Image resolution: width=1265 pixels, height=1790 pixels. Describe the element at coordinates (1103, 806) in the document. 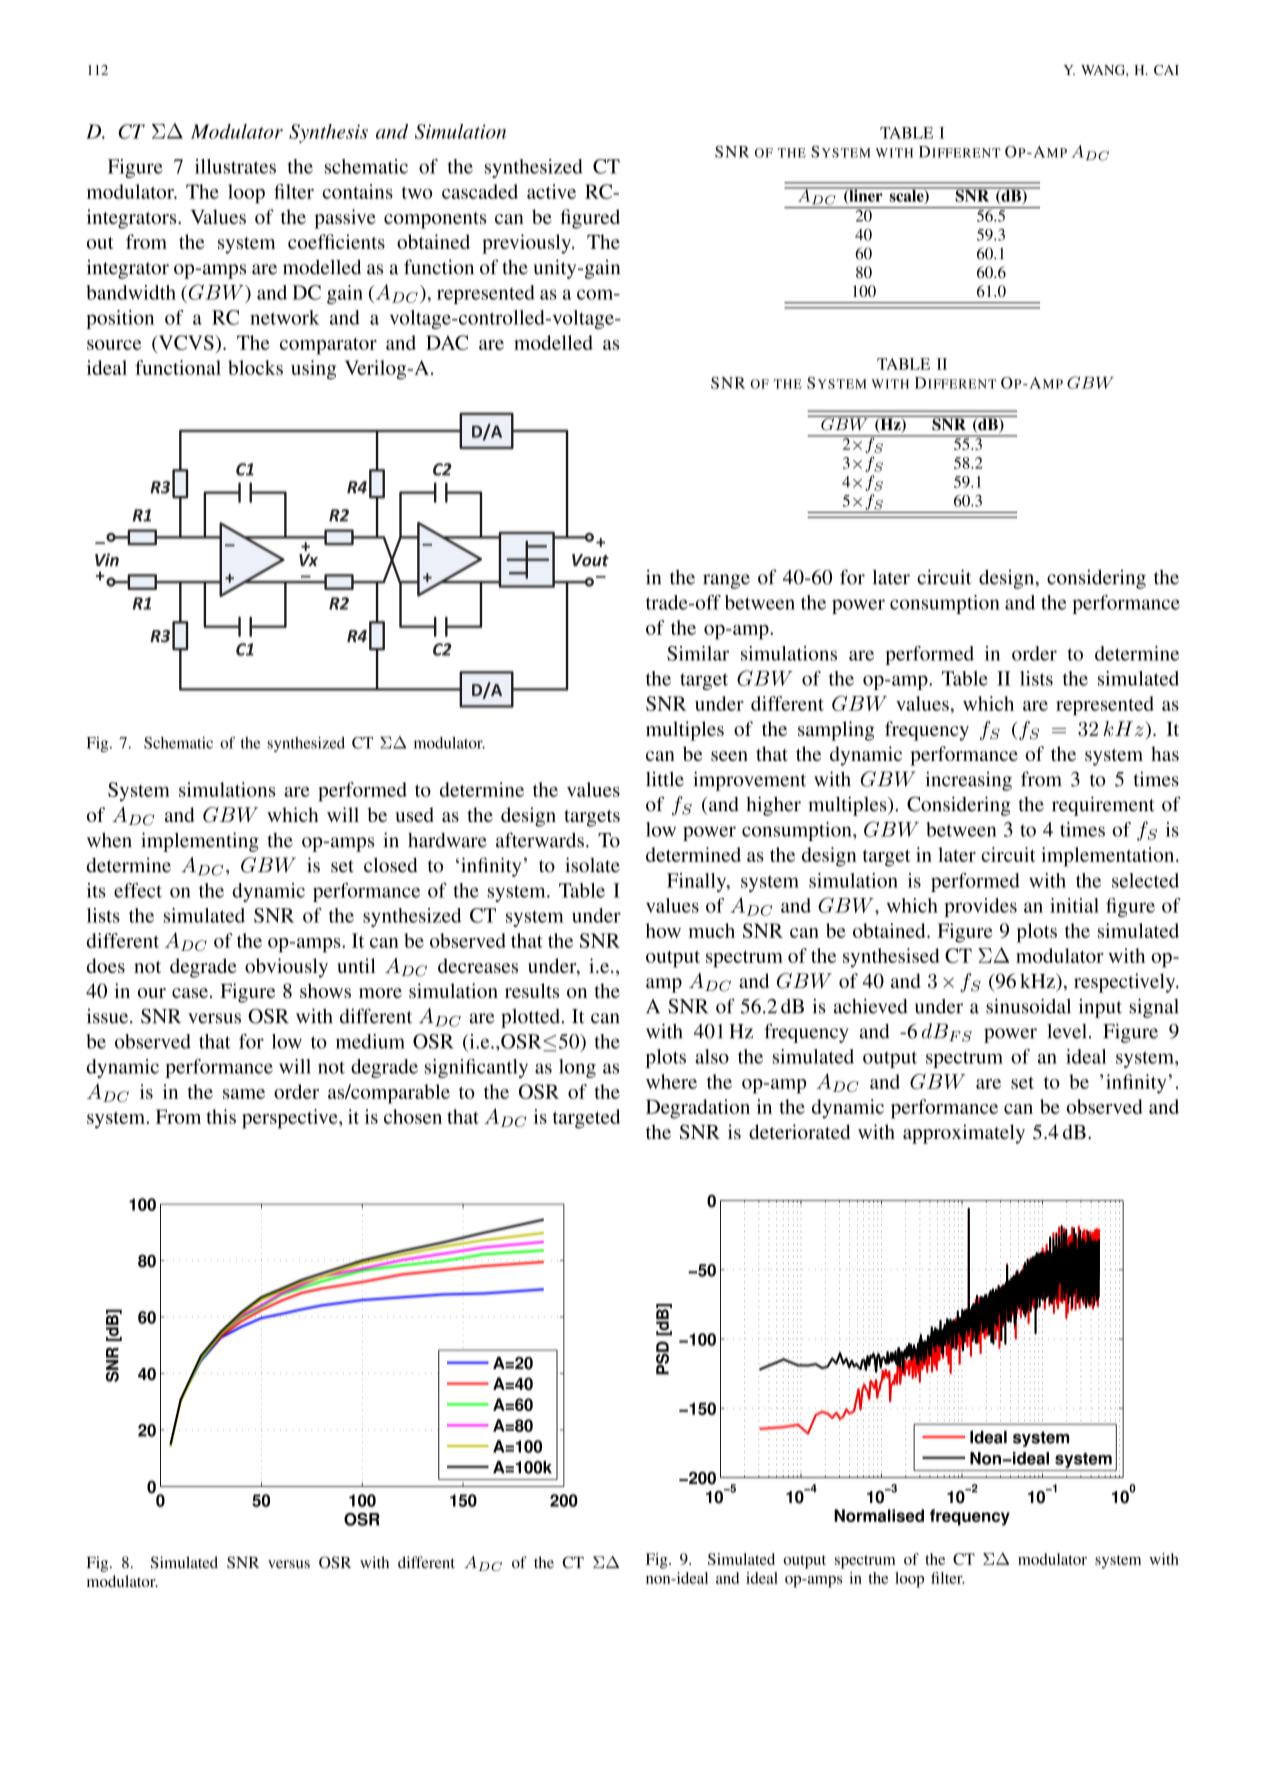

I see `requirement` at that location.
